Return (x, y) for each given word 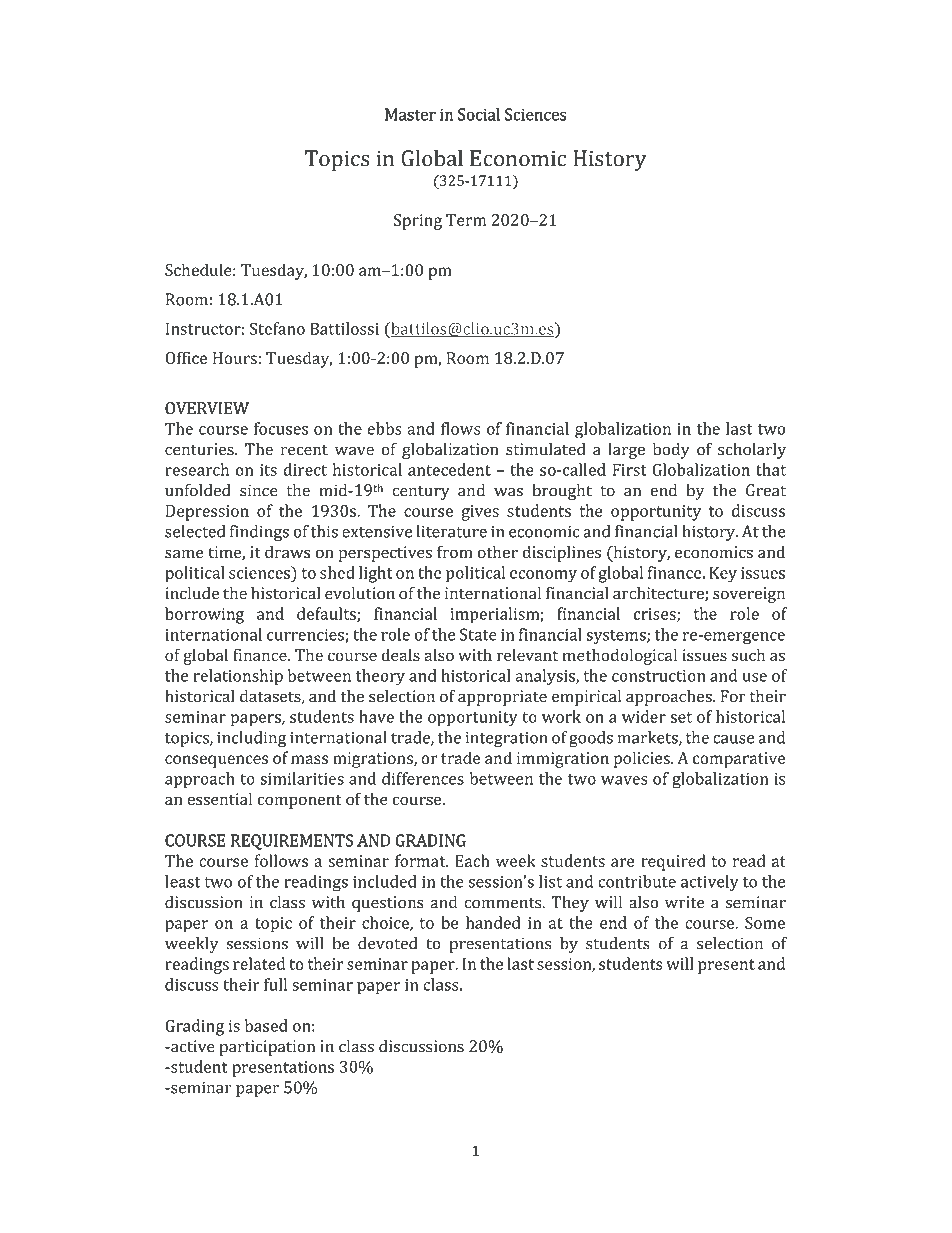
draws (287, 552)
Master (410, 114)
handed (493, 922)
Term (466, 220)
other (498, 552)
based (266, 1025)
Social (479, 114)
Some (765, 922)
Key (723, 575)
